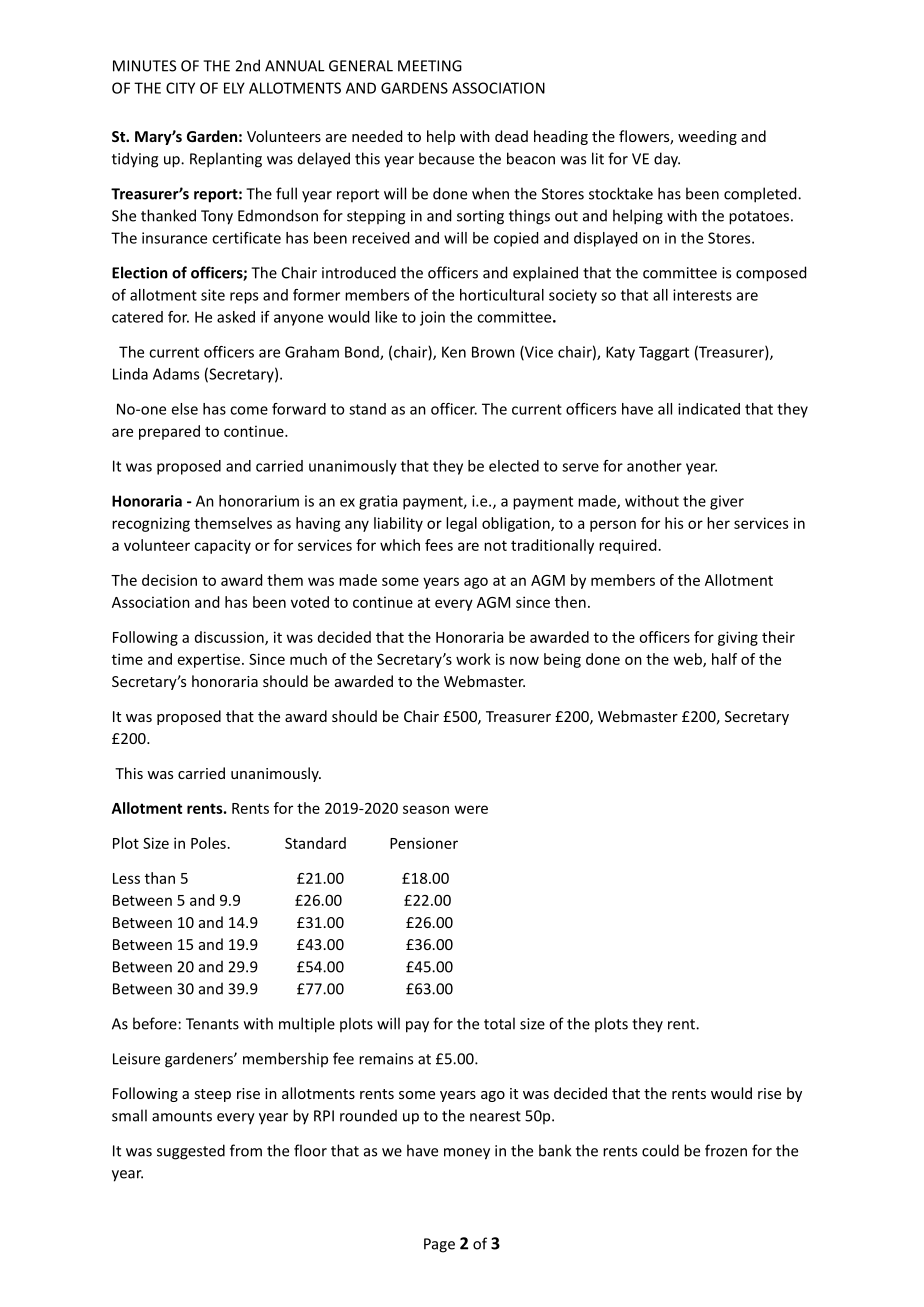 The width and height of the page is (924, 1307). What do you see at coordinates (210, 660) in the page?
I see `expertise` at bounding box center [210, 660].
